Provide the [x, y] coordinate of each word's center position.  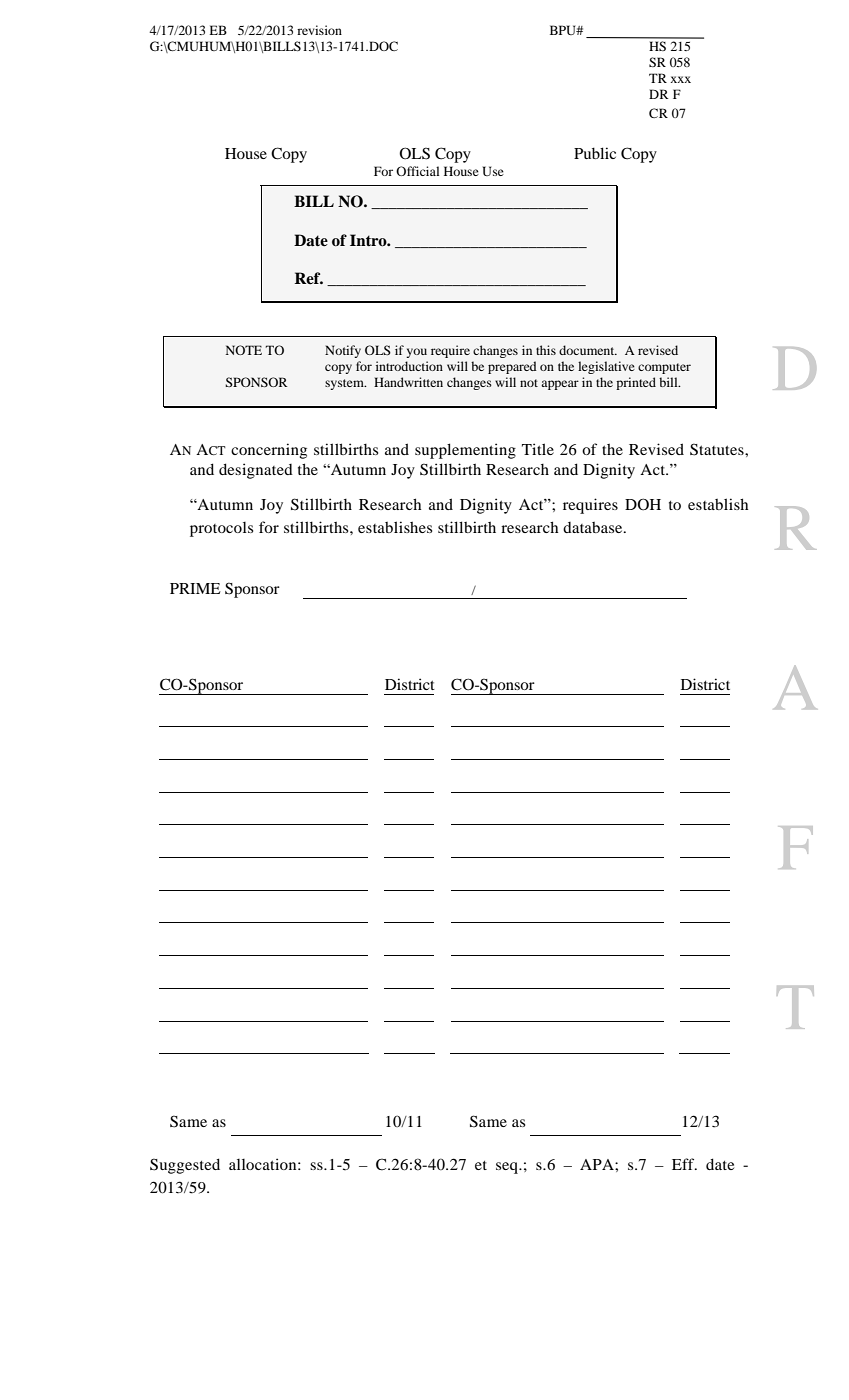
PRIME [195, 588]
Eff [684, 1164]
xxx [681, 79]
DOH [643, 504]
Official [418, 171]
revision [319, 30]
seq [508, 1168]
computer [664, 368]
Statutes [718, 449]
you [416, 353]
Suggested [185, 1166]
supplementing [465, 451]
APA [598, 1164]
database [594, 527]
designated [256, 471]
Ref [309, 278]
